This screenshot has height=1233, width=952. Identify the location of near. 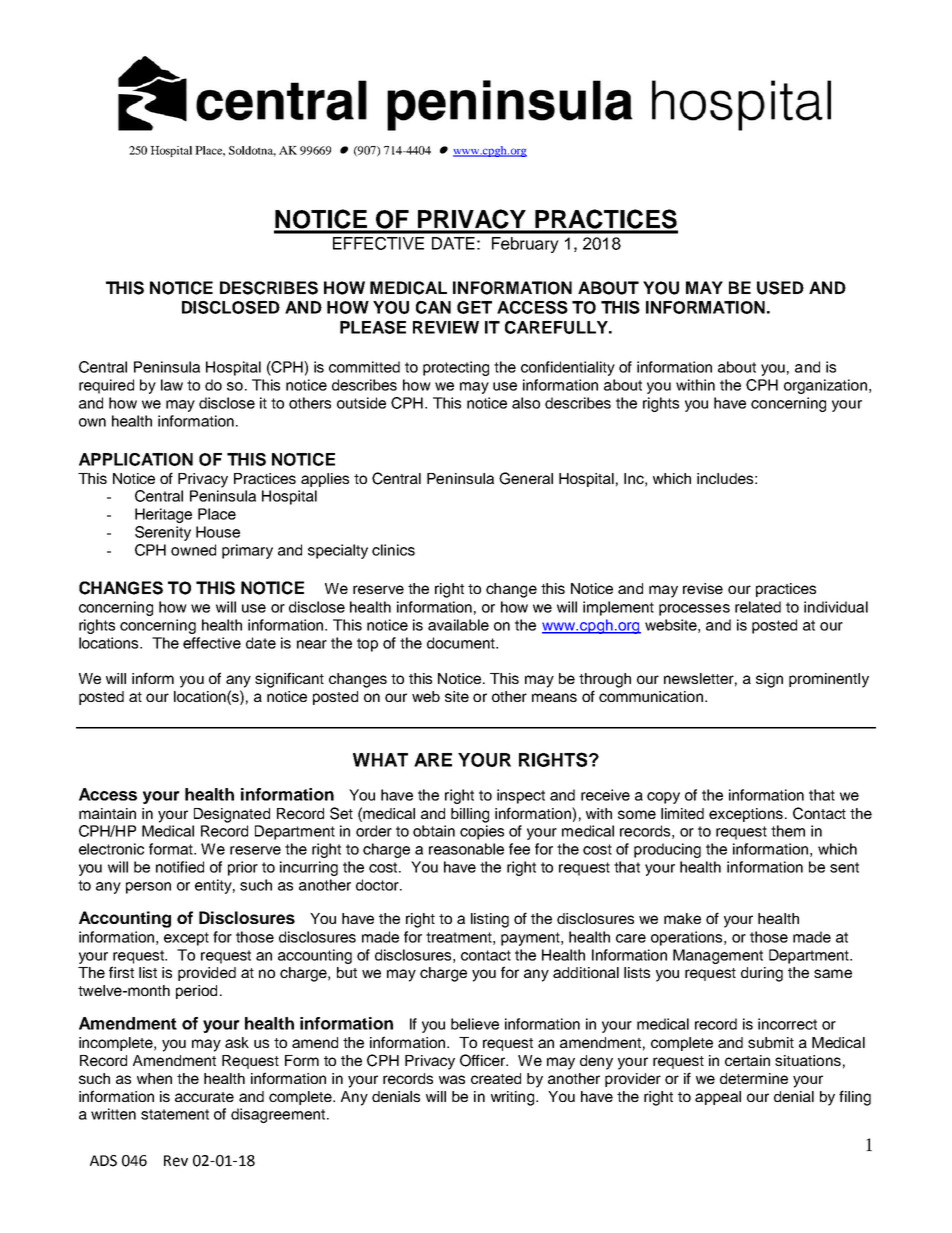
(312, 644).
